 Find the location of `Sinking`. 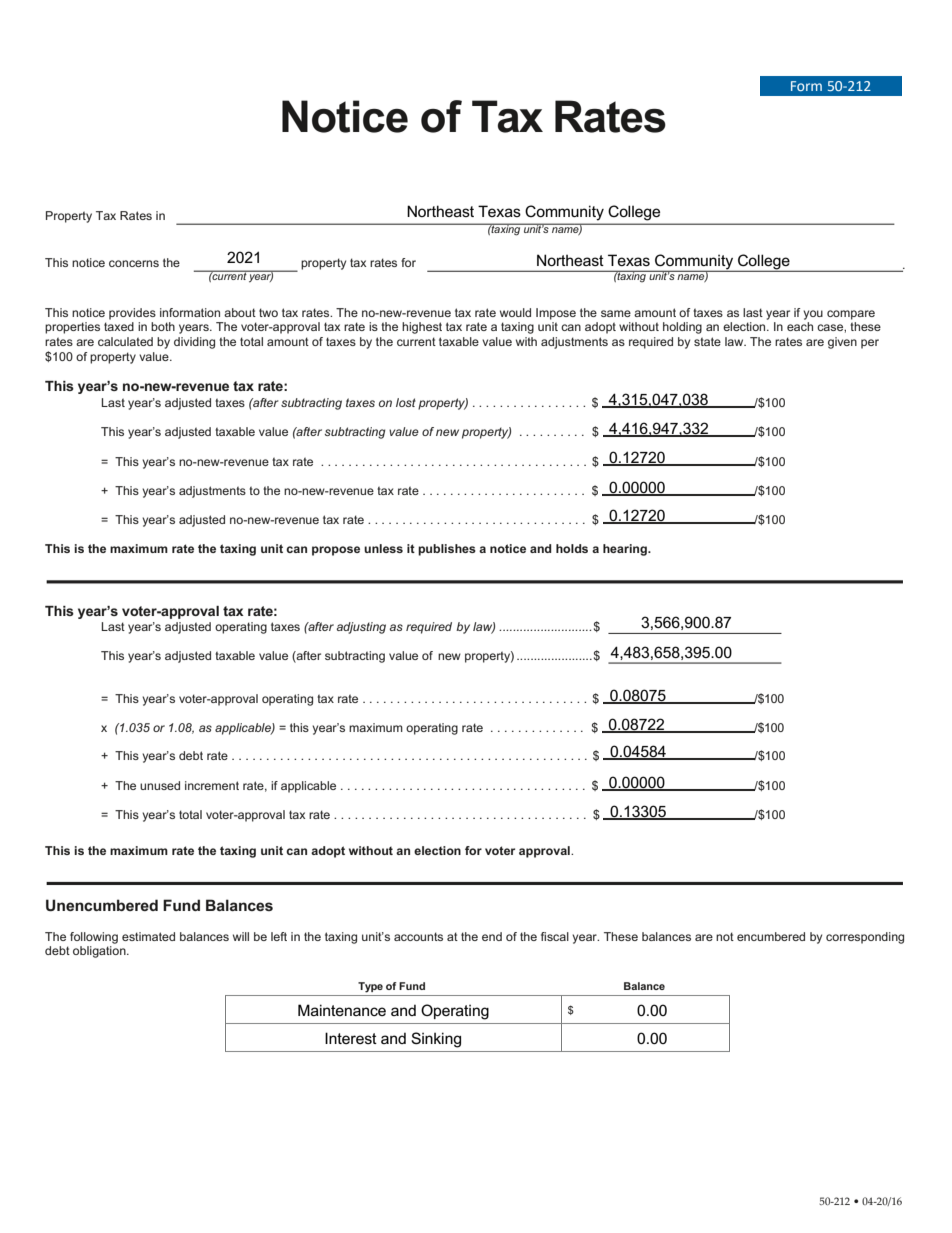

Sinking is located at coordinates (436, 1040).
